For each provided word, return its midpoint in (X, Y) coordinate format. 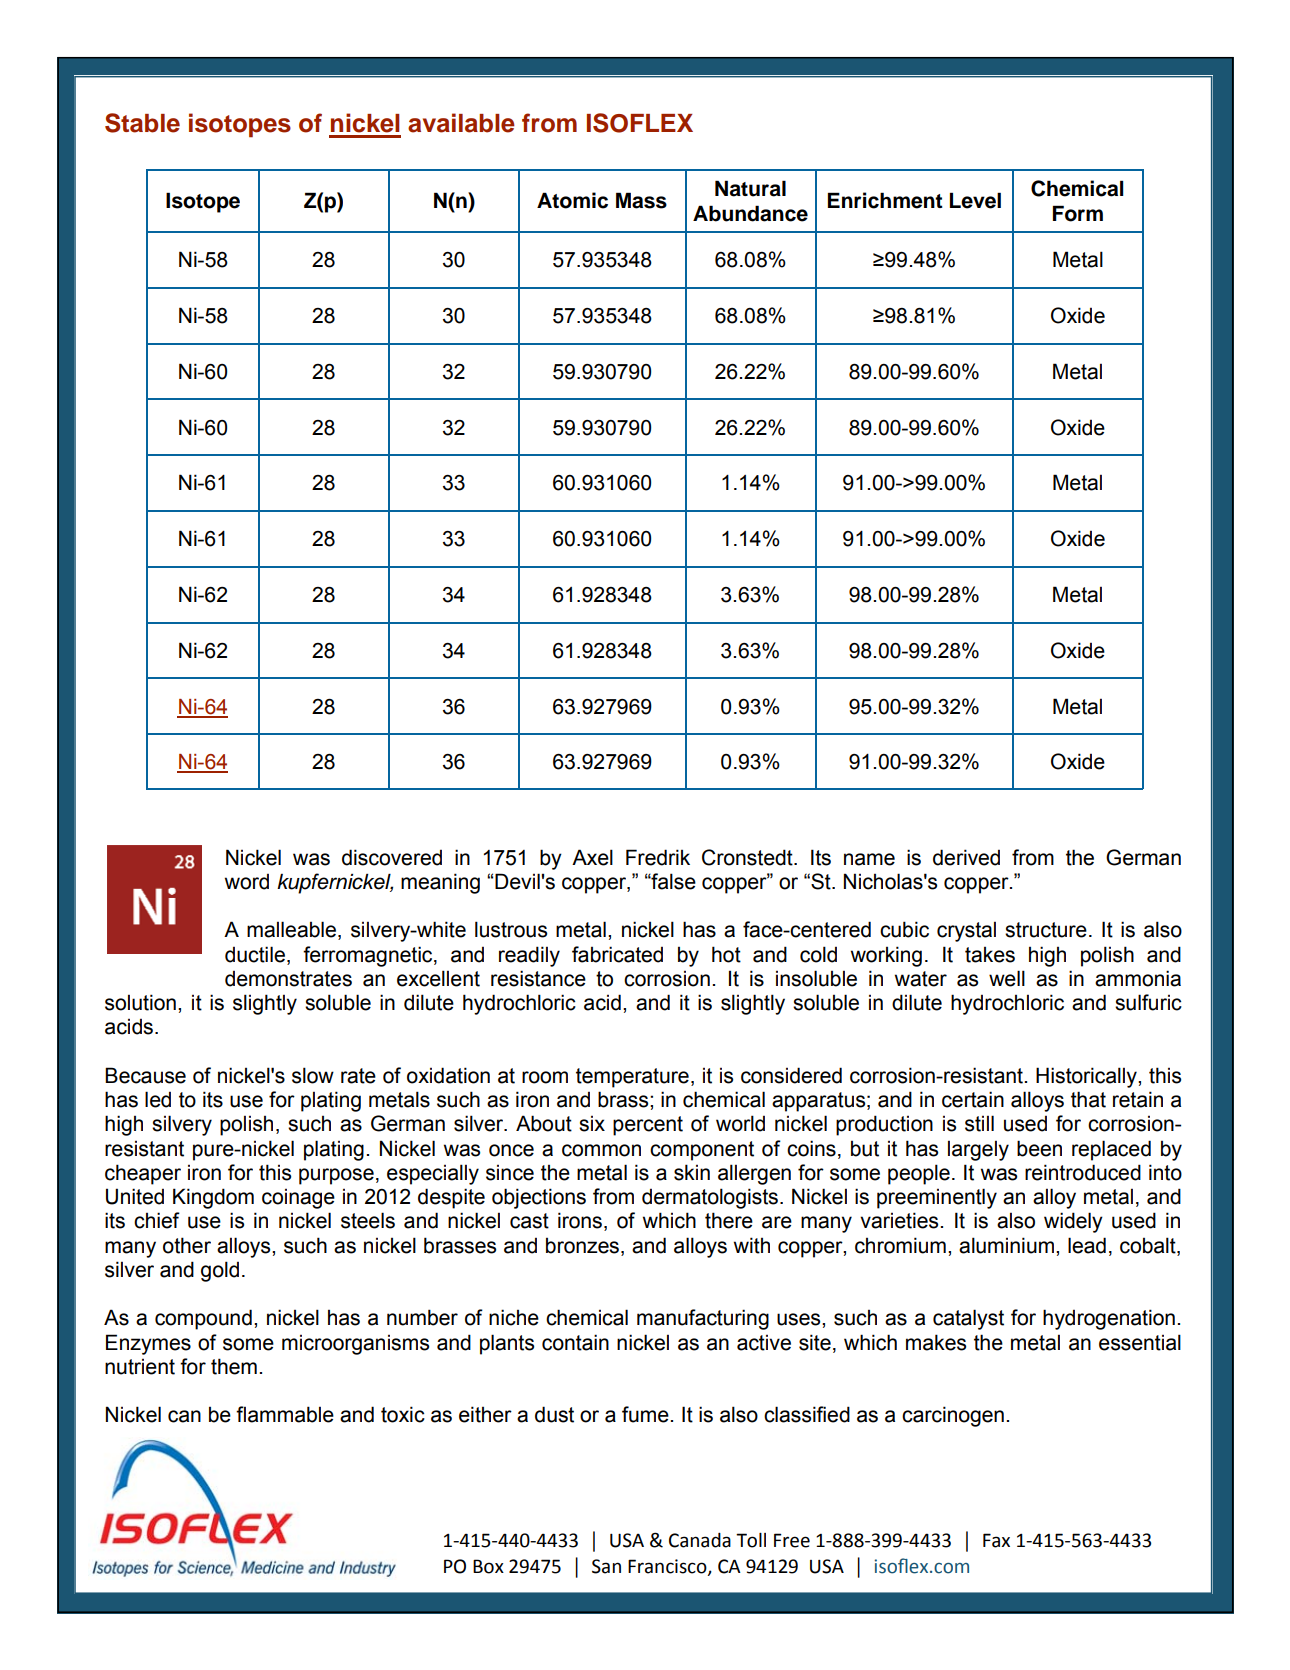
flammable (285, 1414)
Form (1078, 213)
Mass (641, 200)
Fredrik (658, 857)
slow (313, 1075)
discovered (392, 857)
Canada (700, 1540)
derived (966, 857)
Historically (1087, 1077)
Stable (142, 123)
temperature (632, 1078)
